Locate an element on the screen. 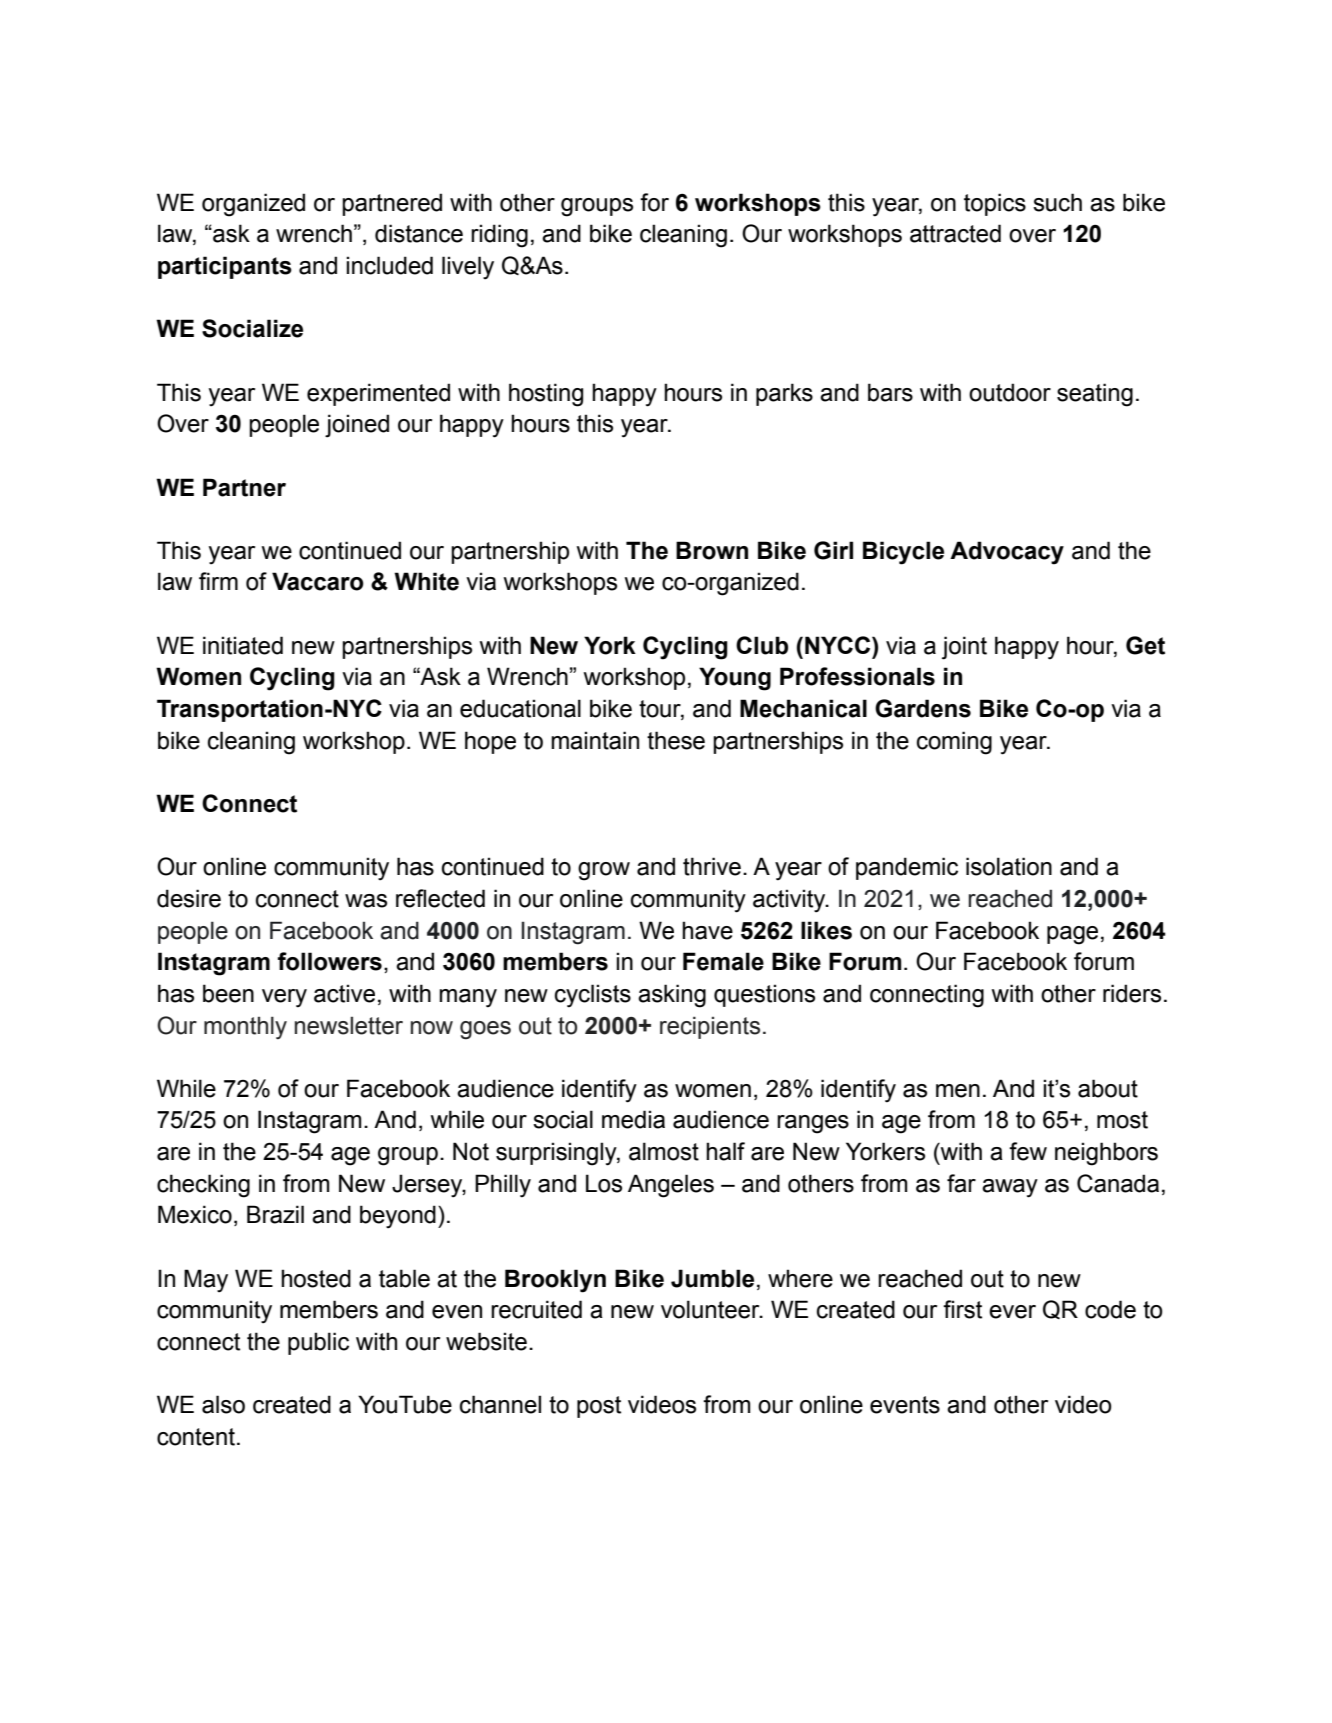 This screenshot has height=1723, width=1332. very is located at coordinates (284, 998).
